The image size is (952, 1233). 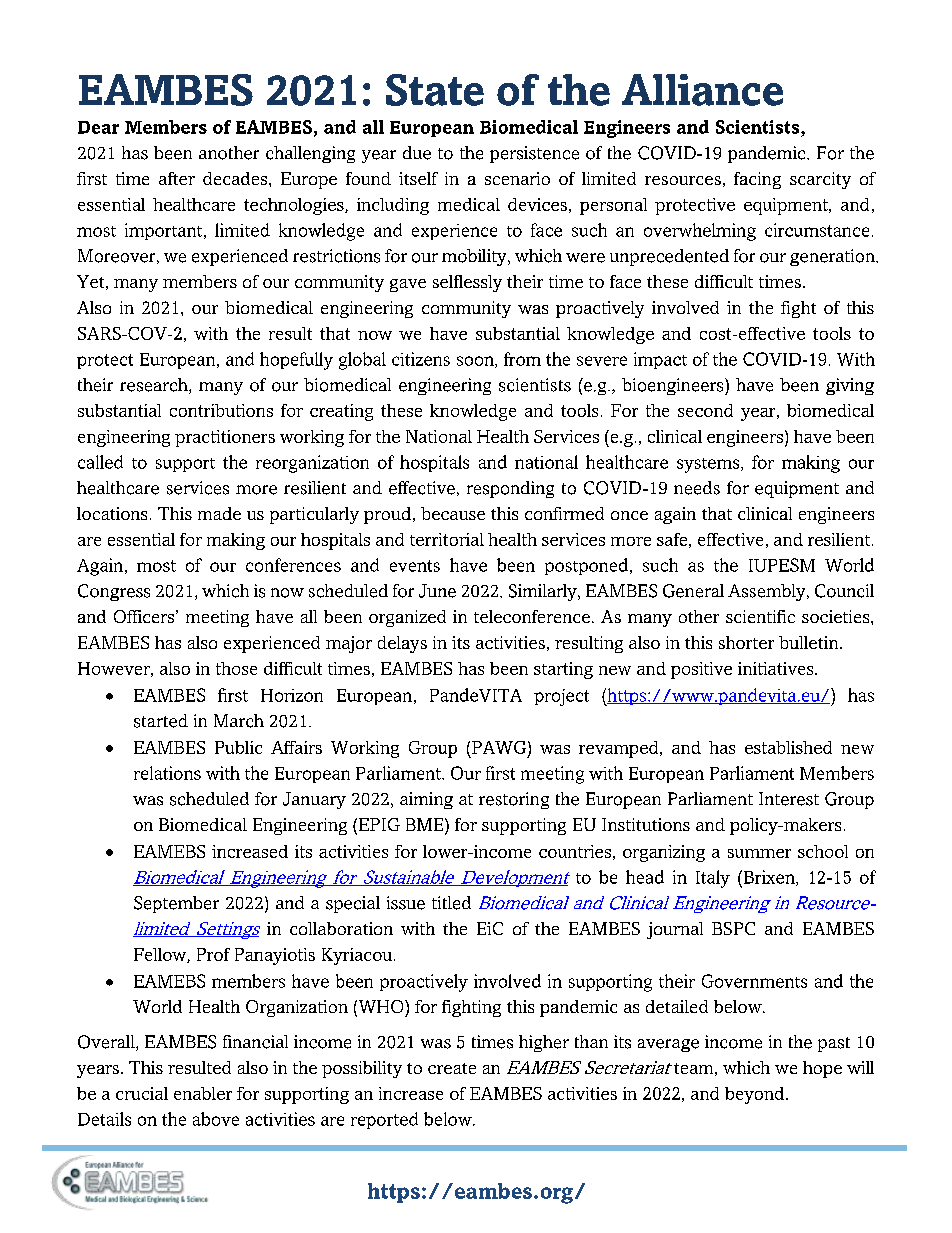 What do you see at coordinates (225, 438) in the document?
I see `practitioners` at bounding box center [225, 438].
